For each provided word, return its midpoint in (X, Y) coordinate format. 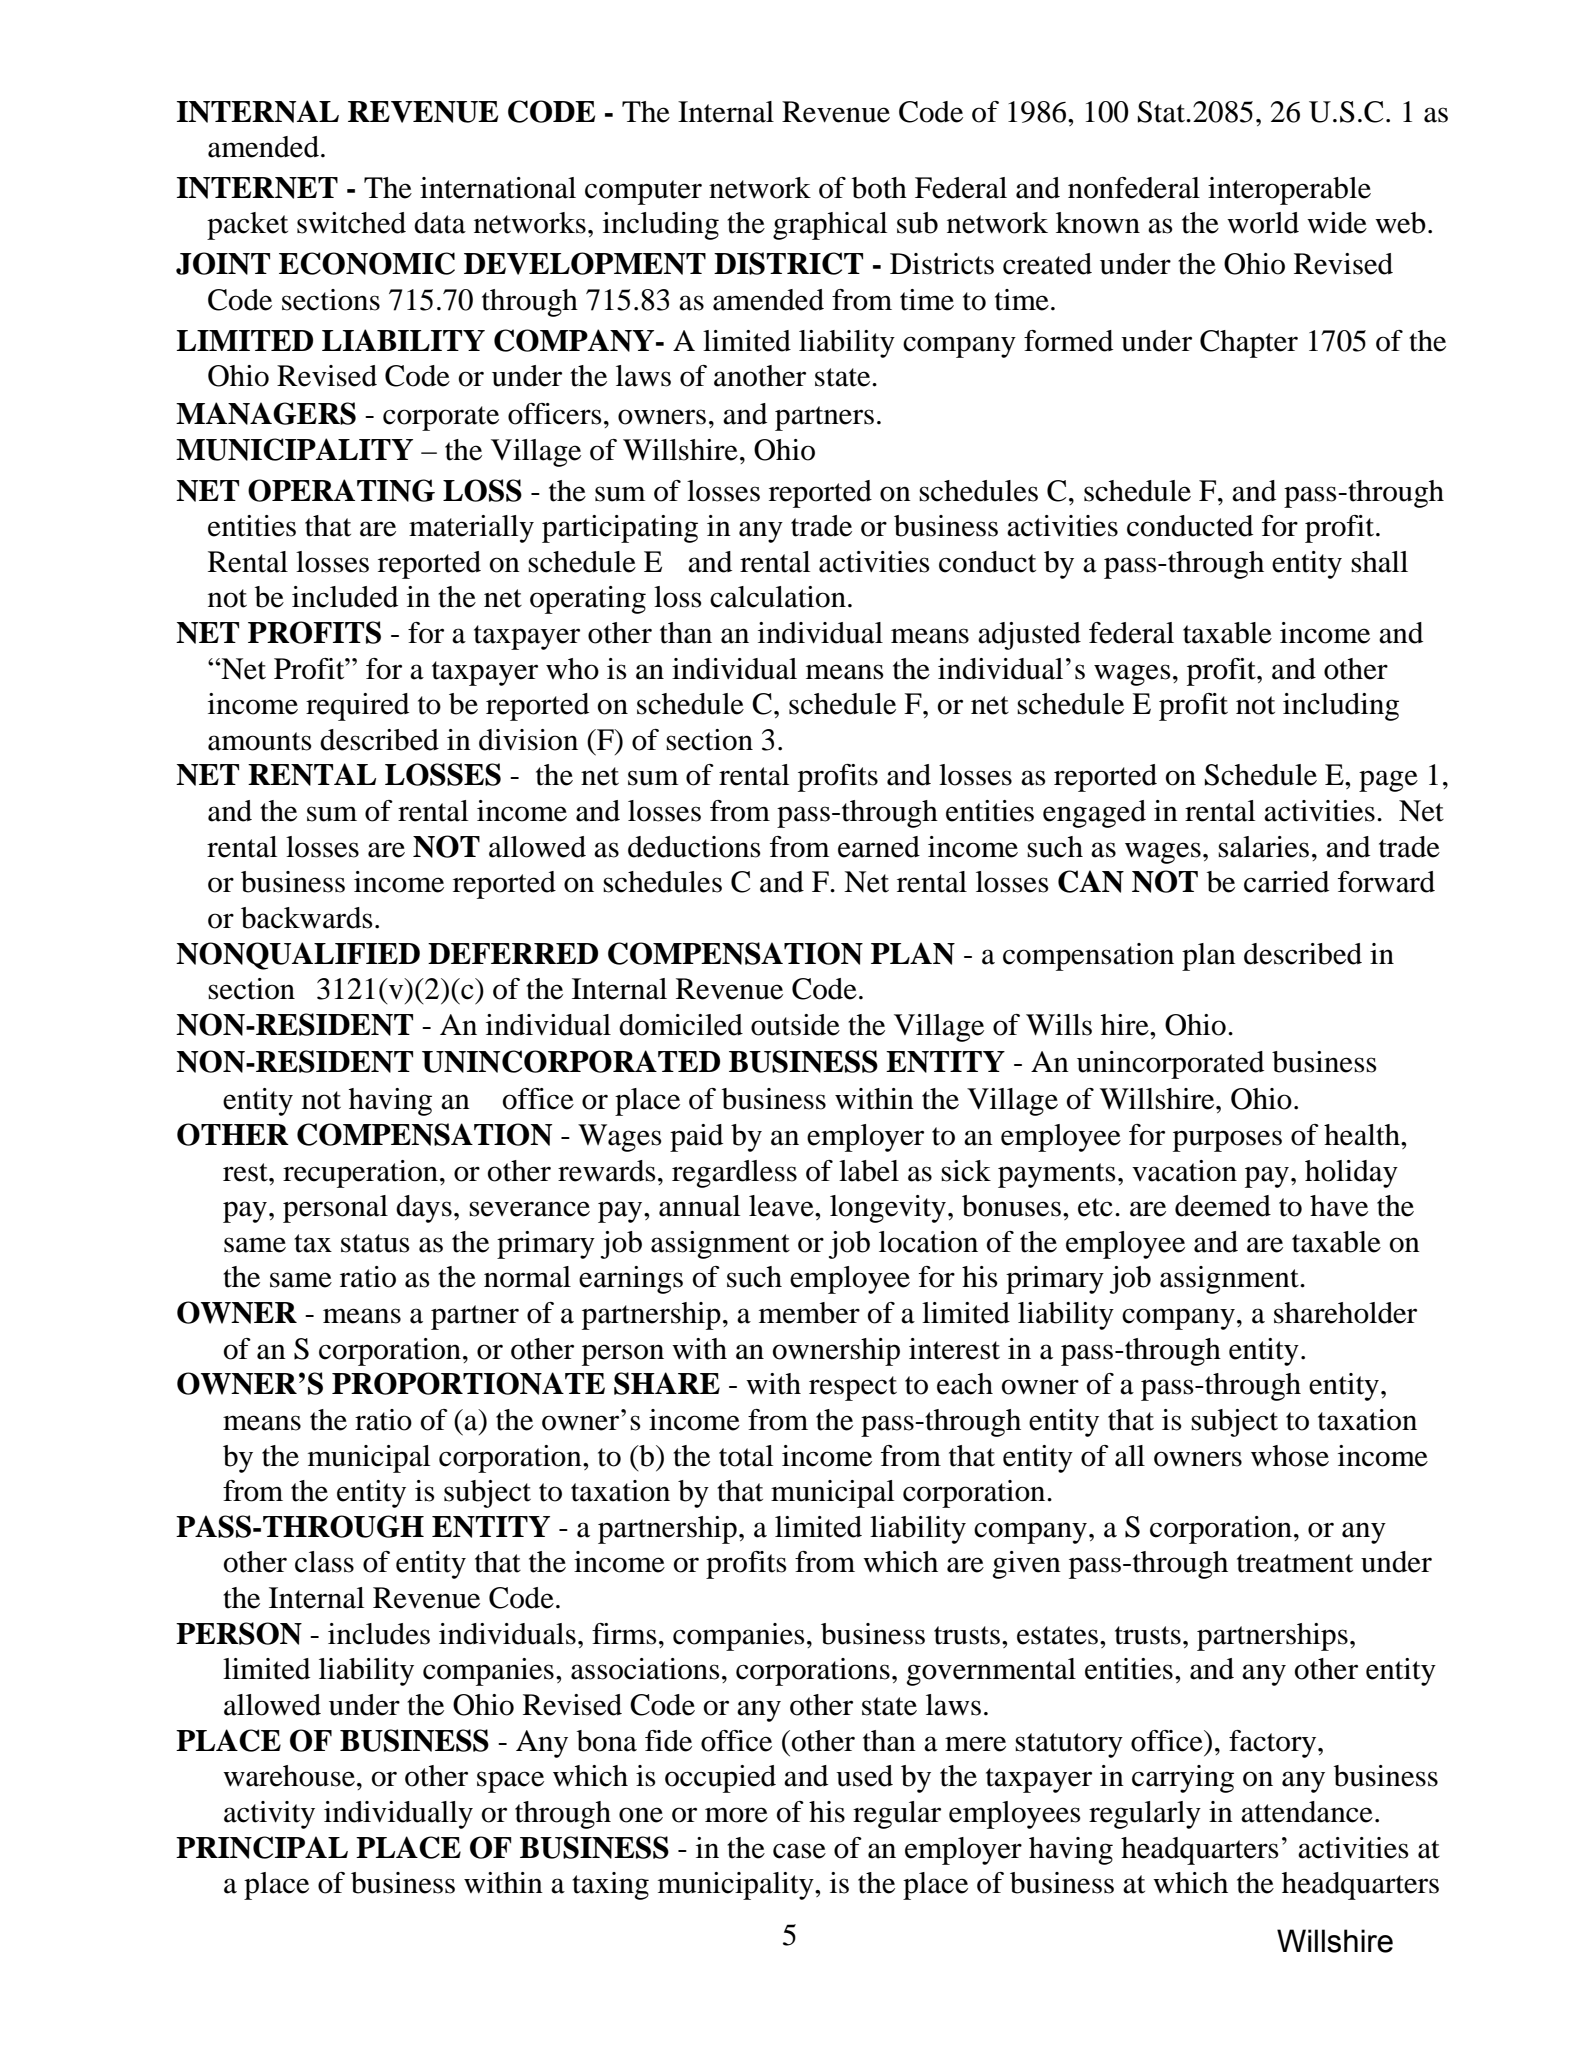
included (345, 597)
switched (351, 223)
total (746, 1456)
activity (269, 1815)
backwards (307, 918)
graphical (830, 226)
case (799, 1851)
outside (795, 1025)
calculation (778, 597)
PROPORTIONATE (468, 1383)
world (1263, 223)
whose (1290, 1456)
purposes (1227, 1141)
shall (1379, 562)
